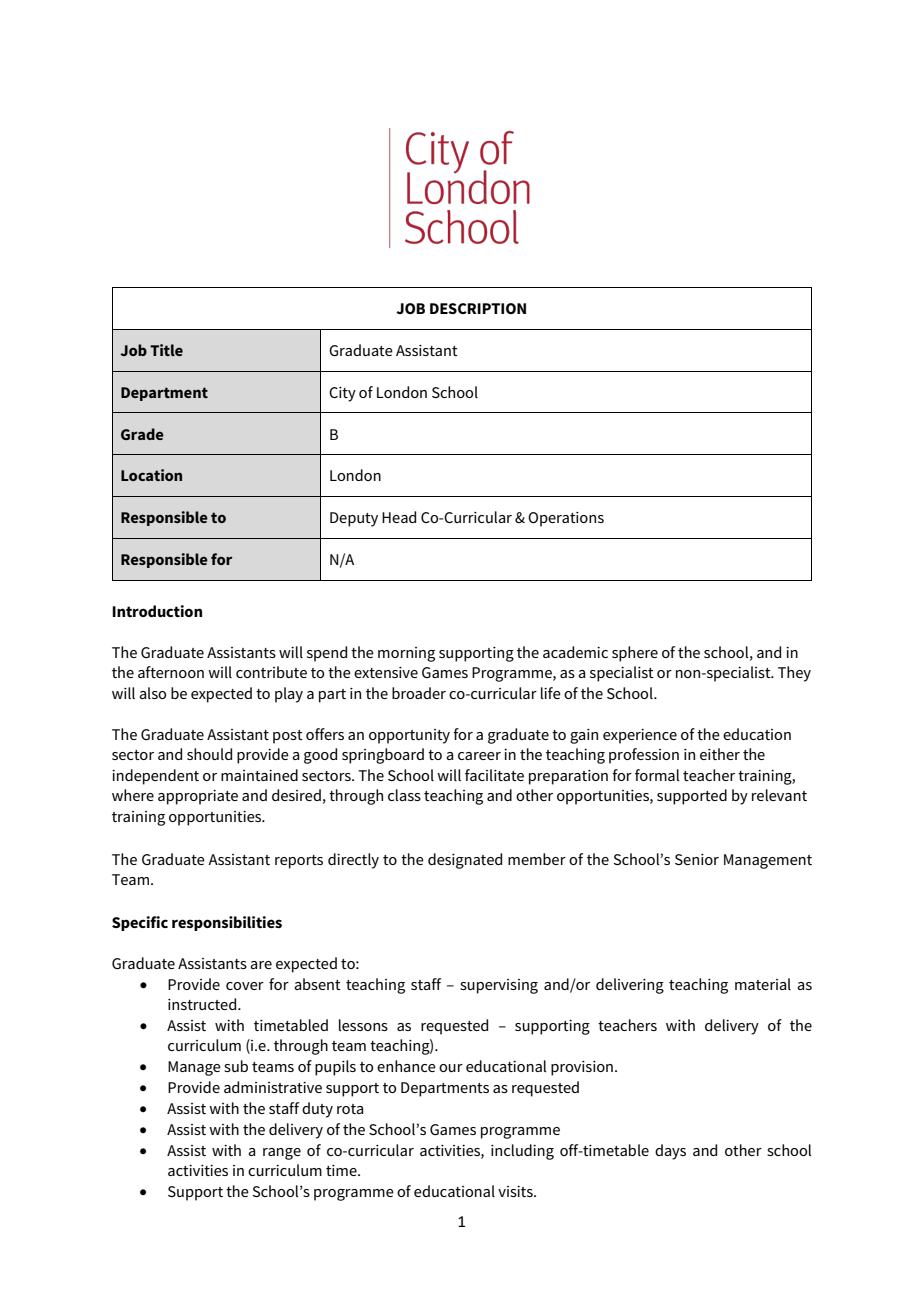 Image resolution: width=924 pixels, height=1308 pixels. What do you see at coordinates (635, 654) in the screenshot?
I see `sphere` at bounding box center [635, 654].
